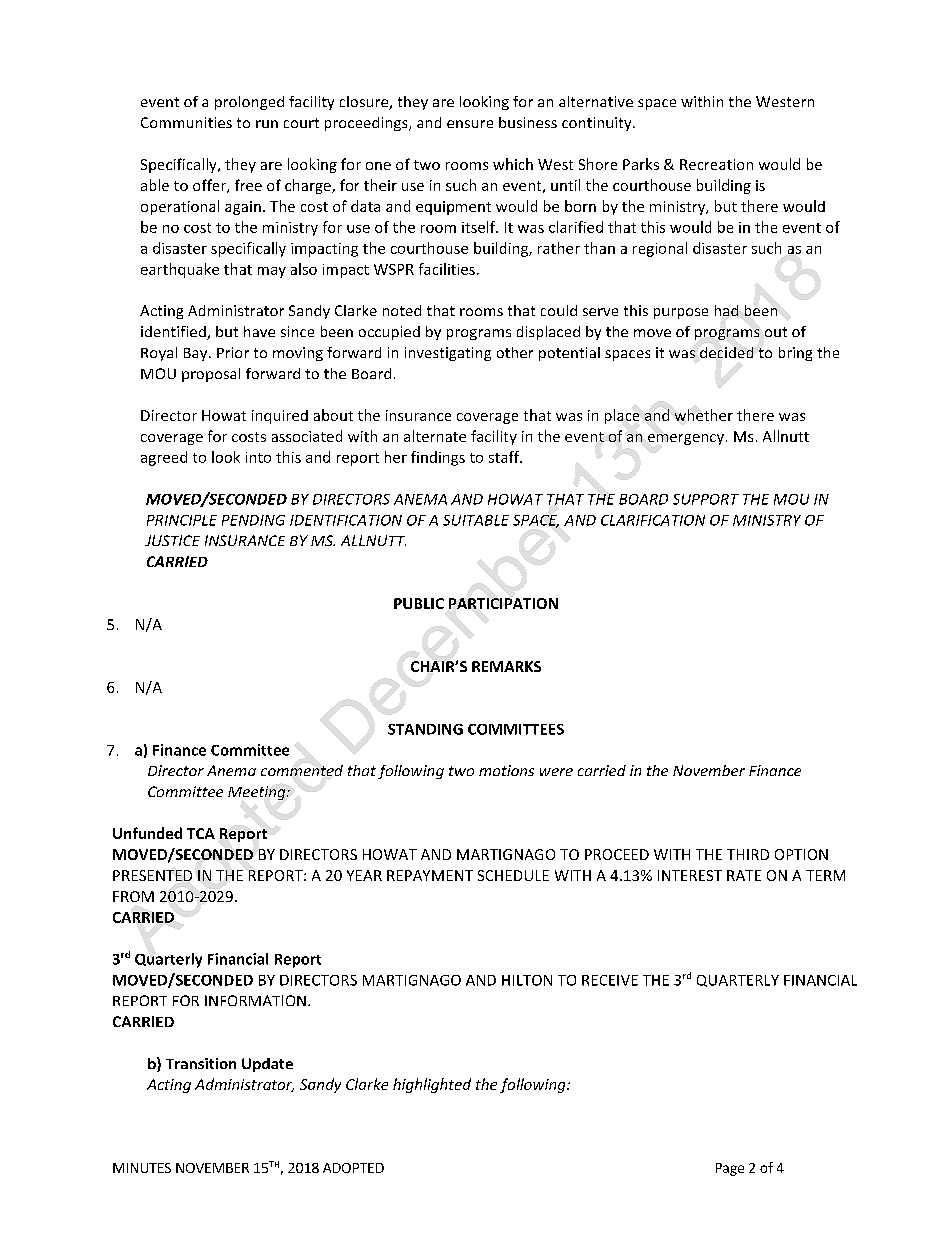  What do you see at coordinates (505, 457) in the screenshot?
I see `staff` at bounding box center [505, 457].
